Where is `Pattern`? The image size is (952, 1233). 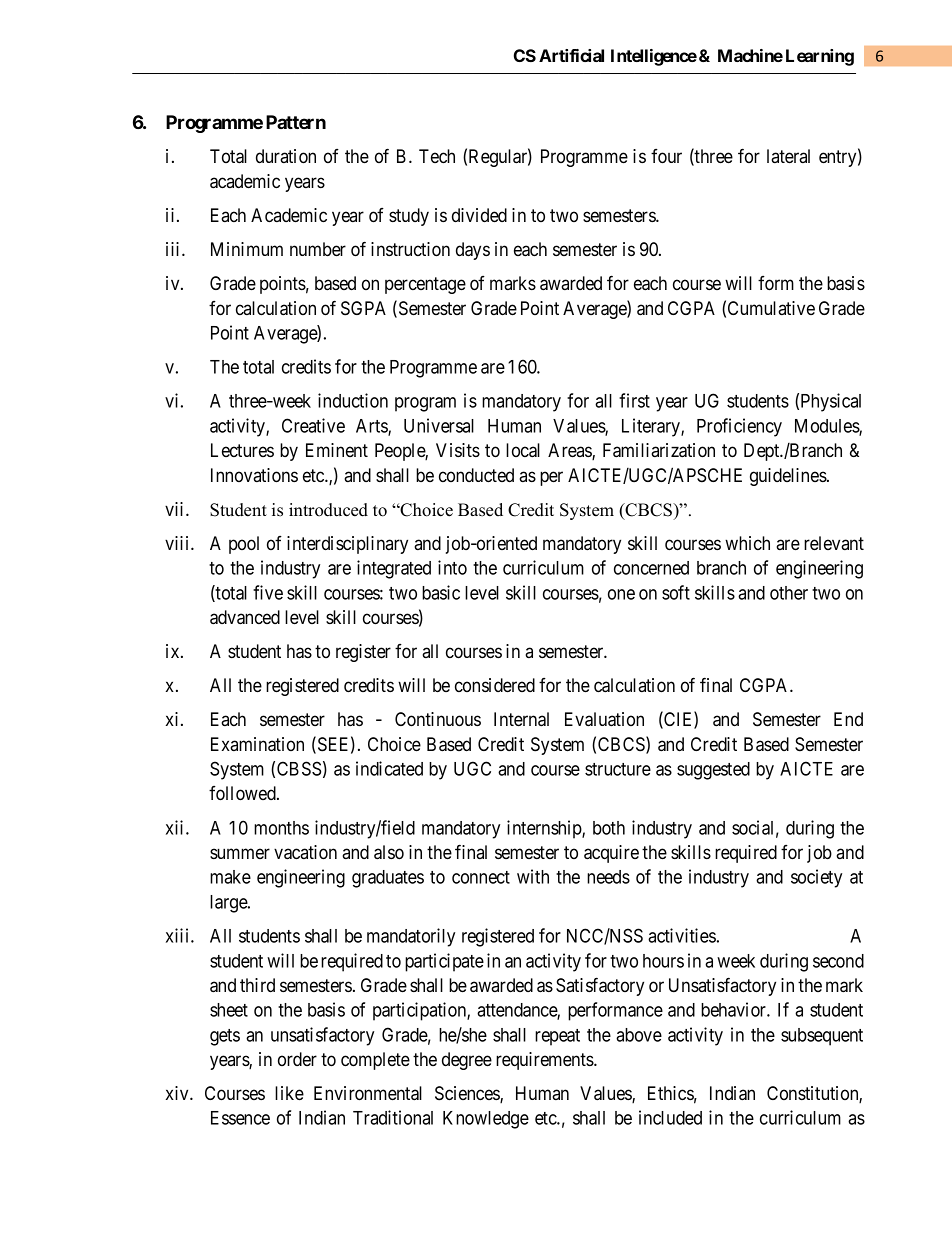 Pattern is located at coordinates (296, 122).
